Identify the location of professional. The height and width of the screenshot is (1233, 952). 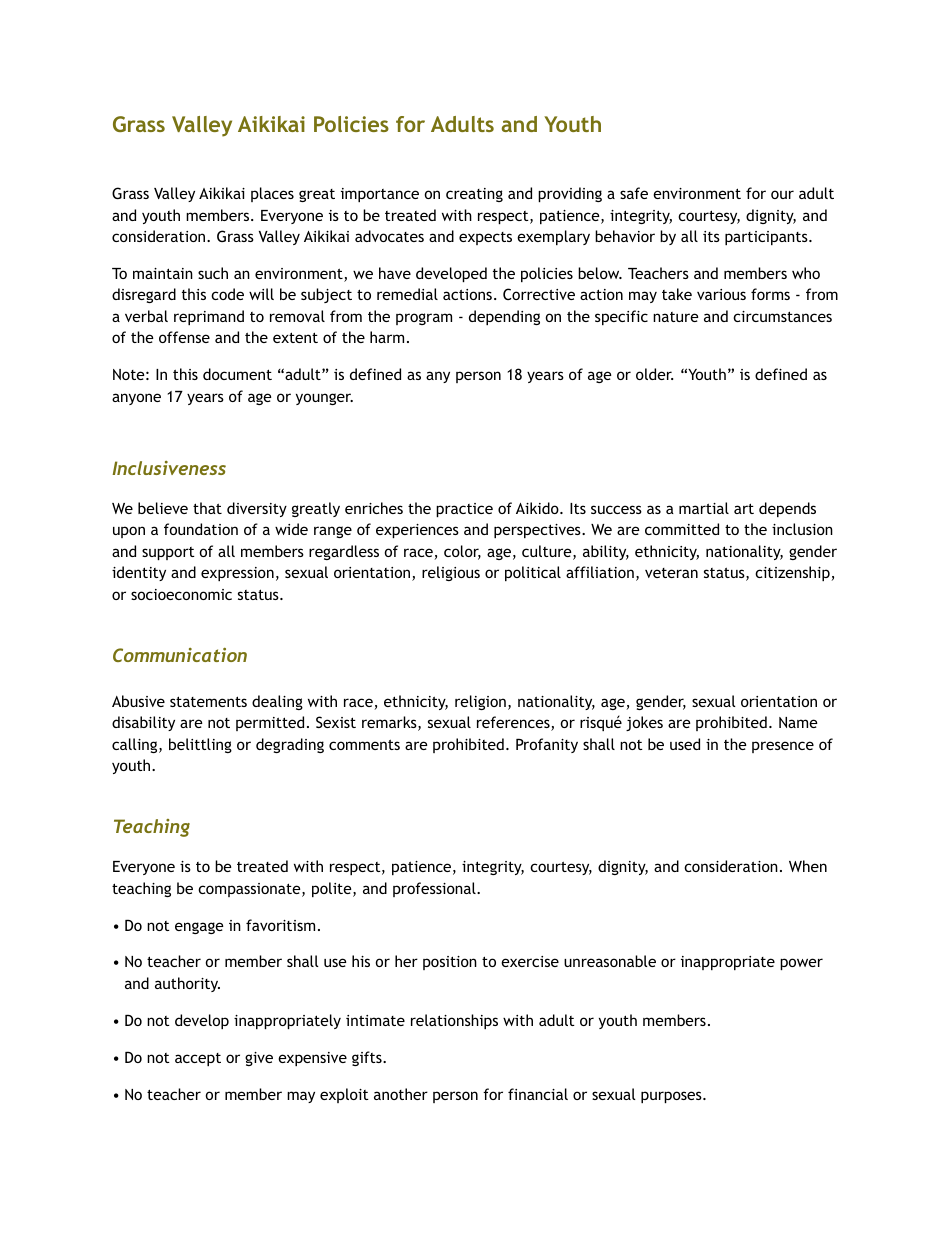
(435, 889).
